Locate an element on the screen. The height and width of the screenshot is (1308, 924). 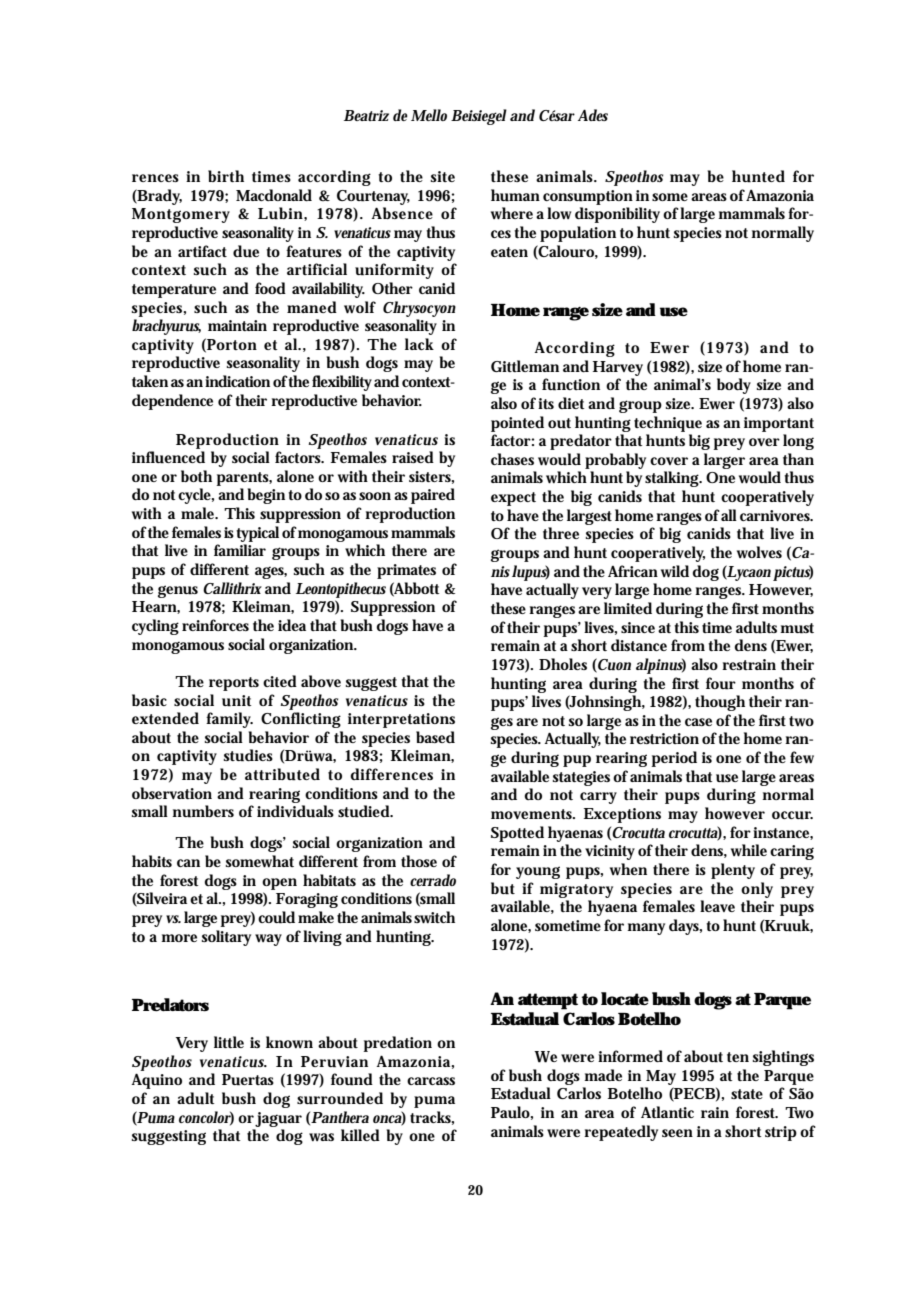
numbers is located at coordinates (203, 811).
